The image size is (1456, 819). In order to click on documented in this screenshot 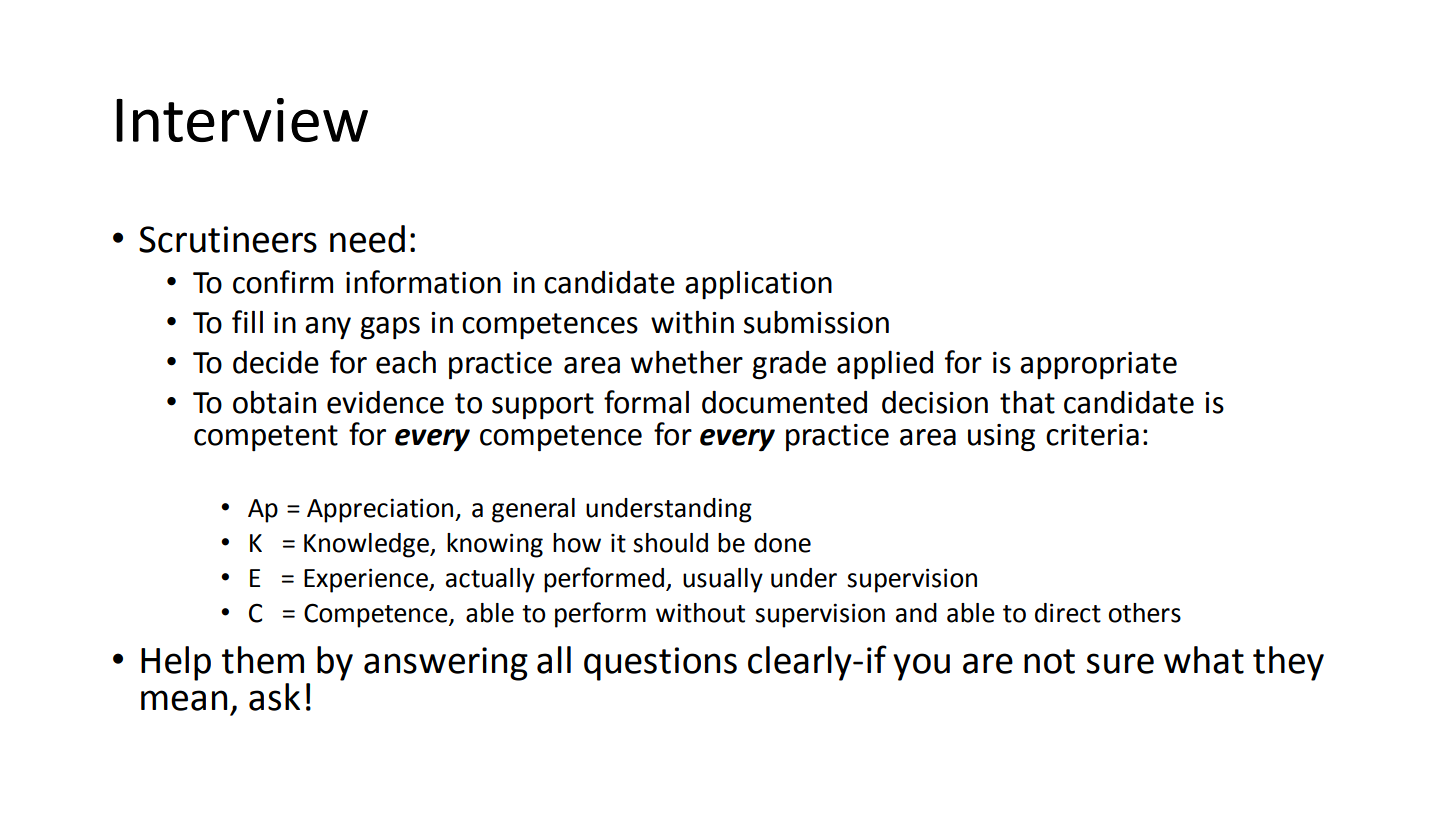, I will do `click(784, 402)`.
